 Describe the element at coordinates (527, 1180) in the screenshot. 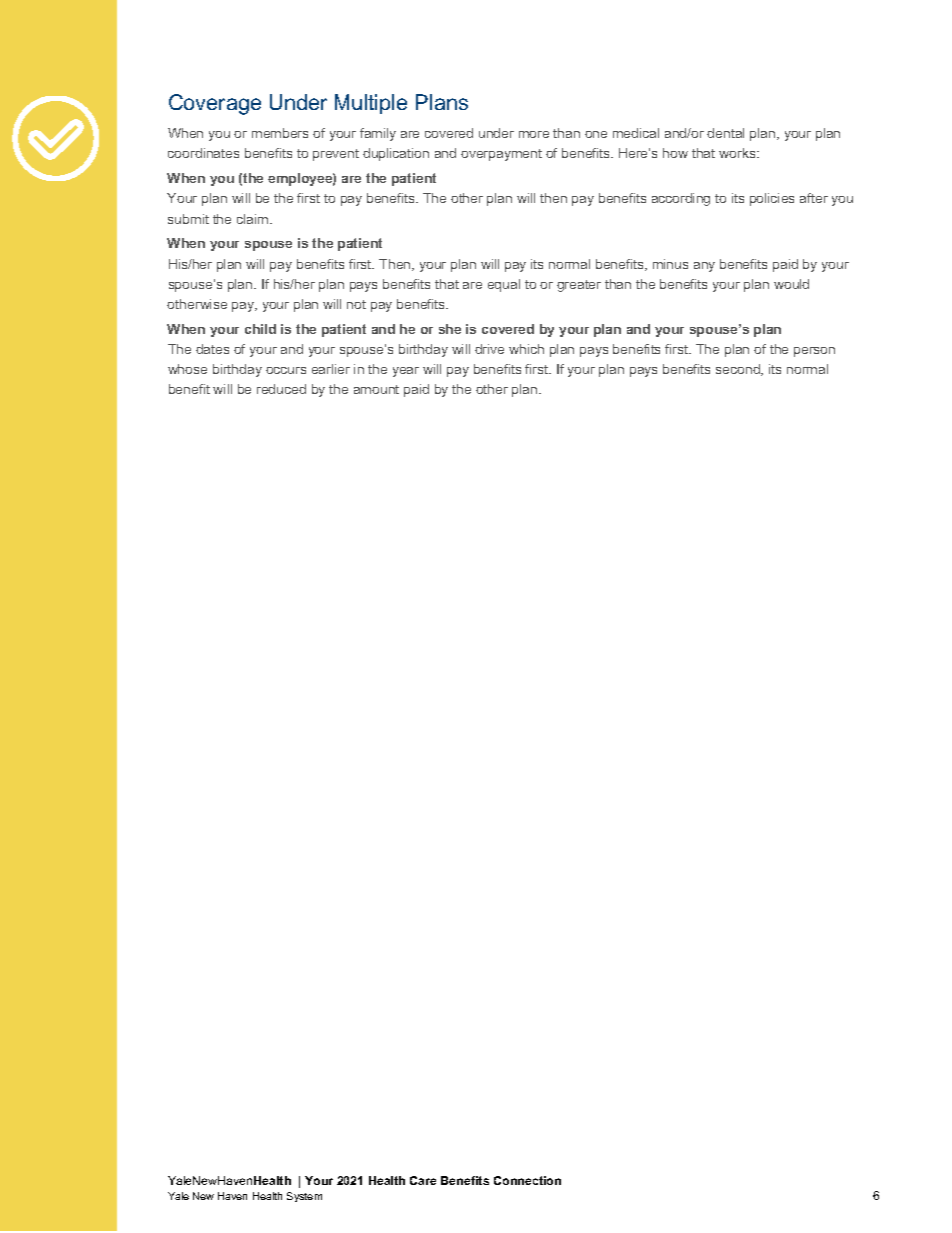

I see `Connection` at that location.
